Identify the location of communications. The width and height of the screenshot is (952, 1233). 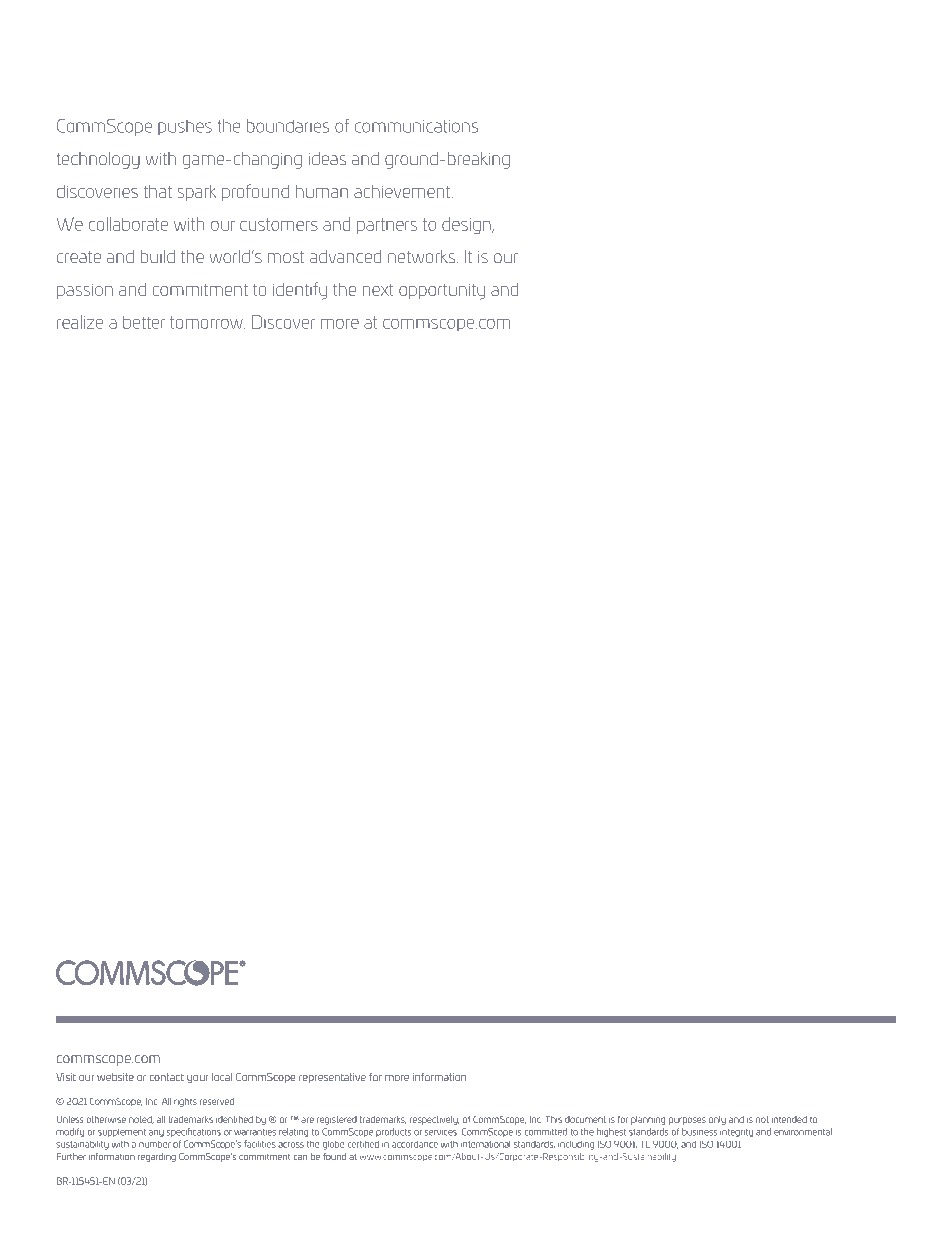
(416, 126).
